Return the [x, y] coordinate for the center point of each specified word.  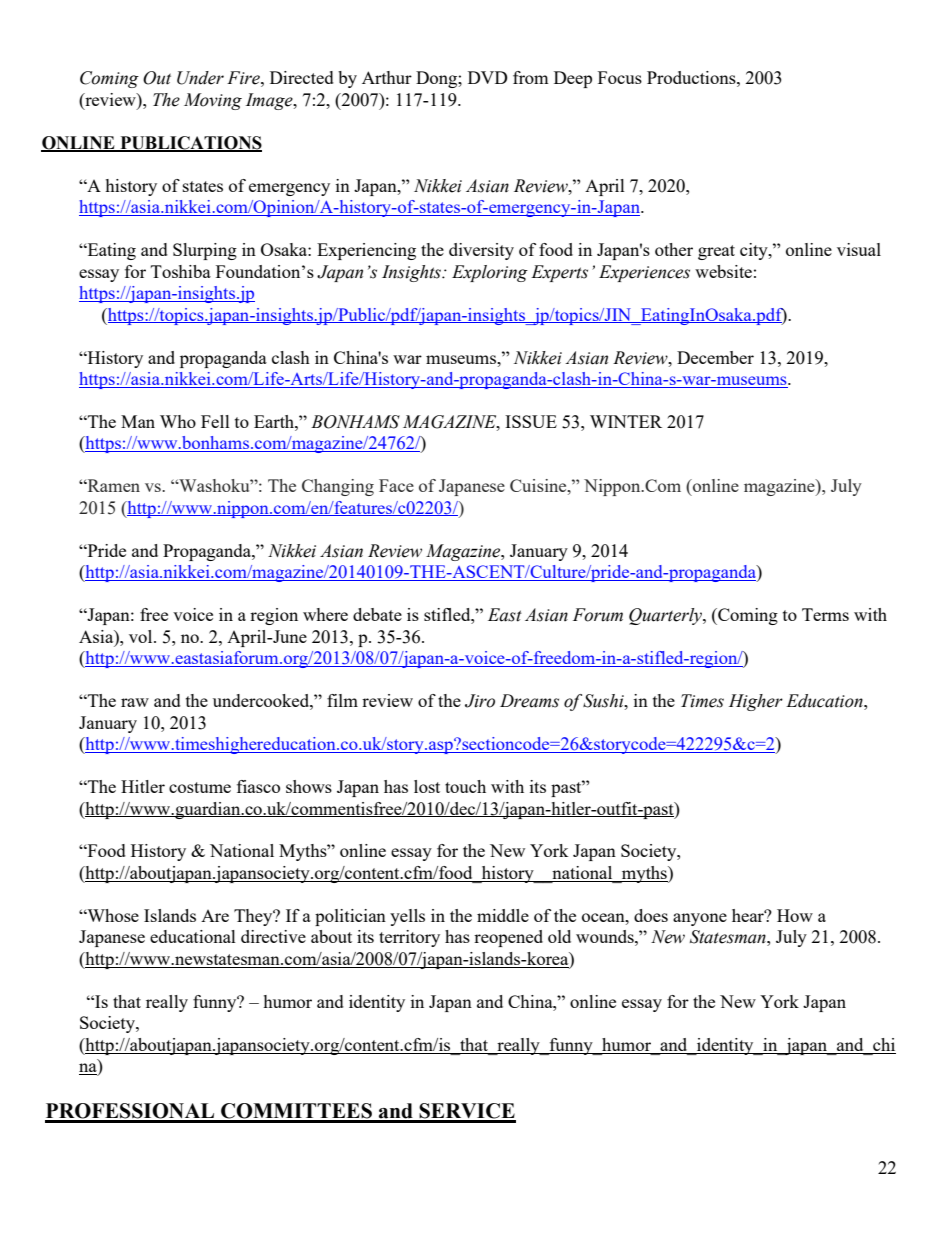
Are [215, 916]
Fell [215, 421]
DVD [488, 77]
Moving [213, 101]
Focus [620, 77]
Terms [825, 614]
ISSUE [531, 421]
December [715, 357]
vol [142, 636]
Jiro [480, 701]
